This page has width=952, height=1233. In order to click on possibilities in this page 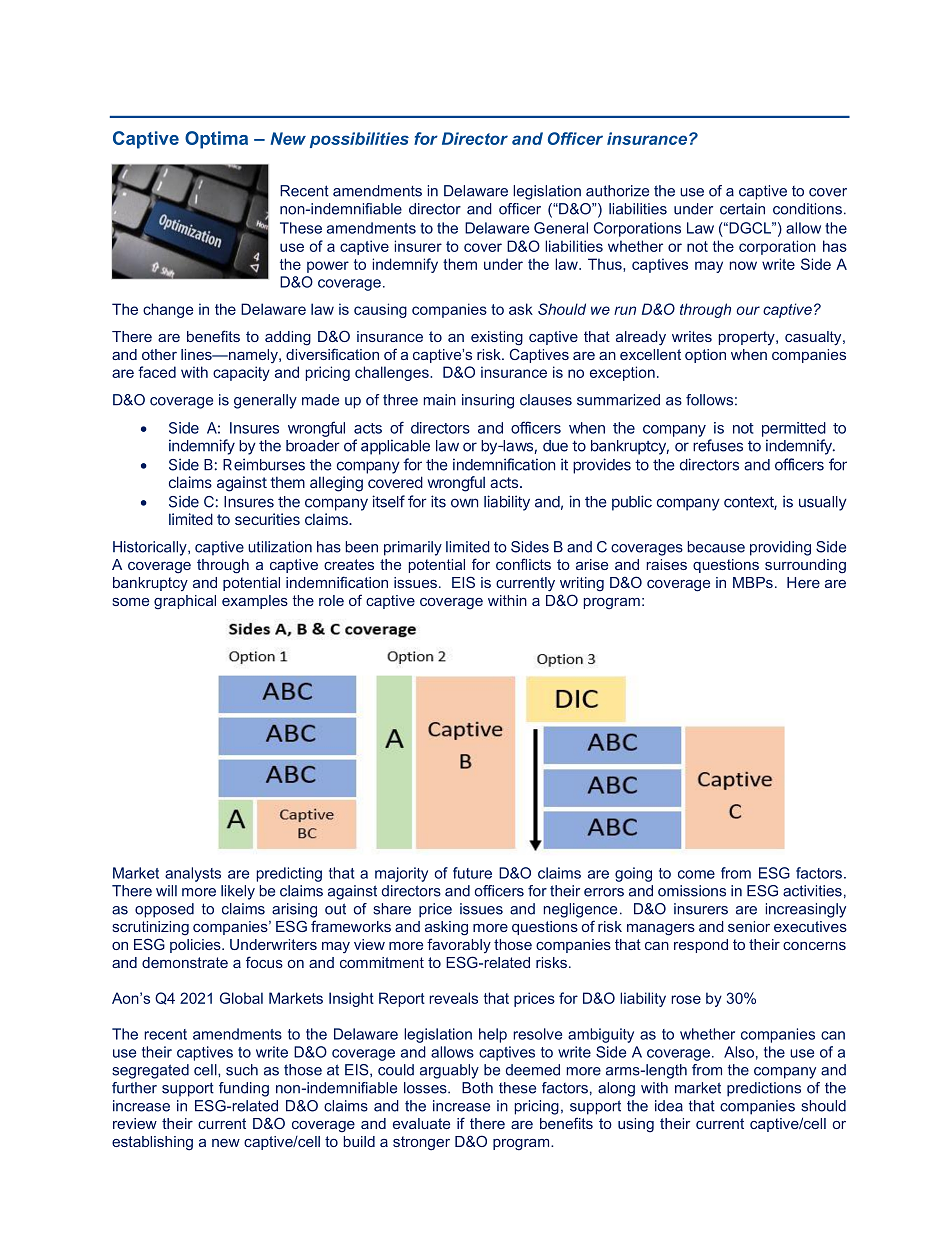, I will do `click(359, 140)`.
